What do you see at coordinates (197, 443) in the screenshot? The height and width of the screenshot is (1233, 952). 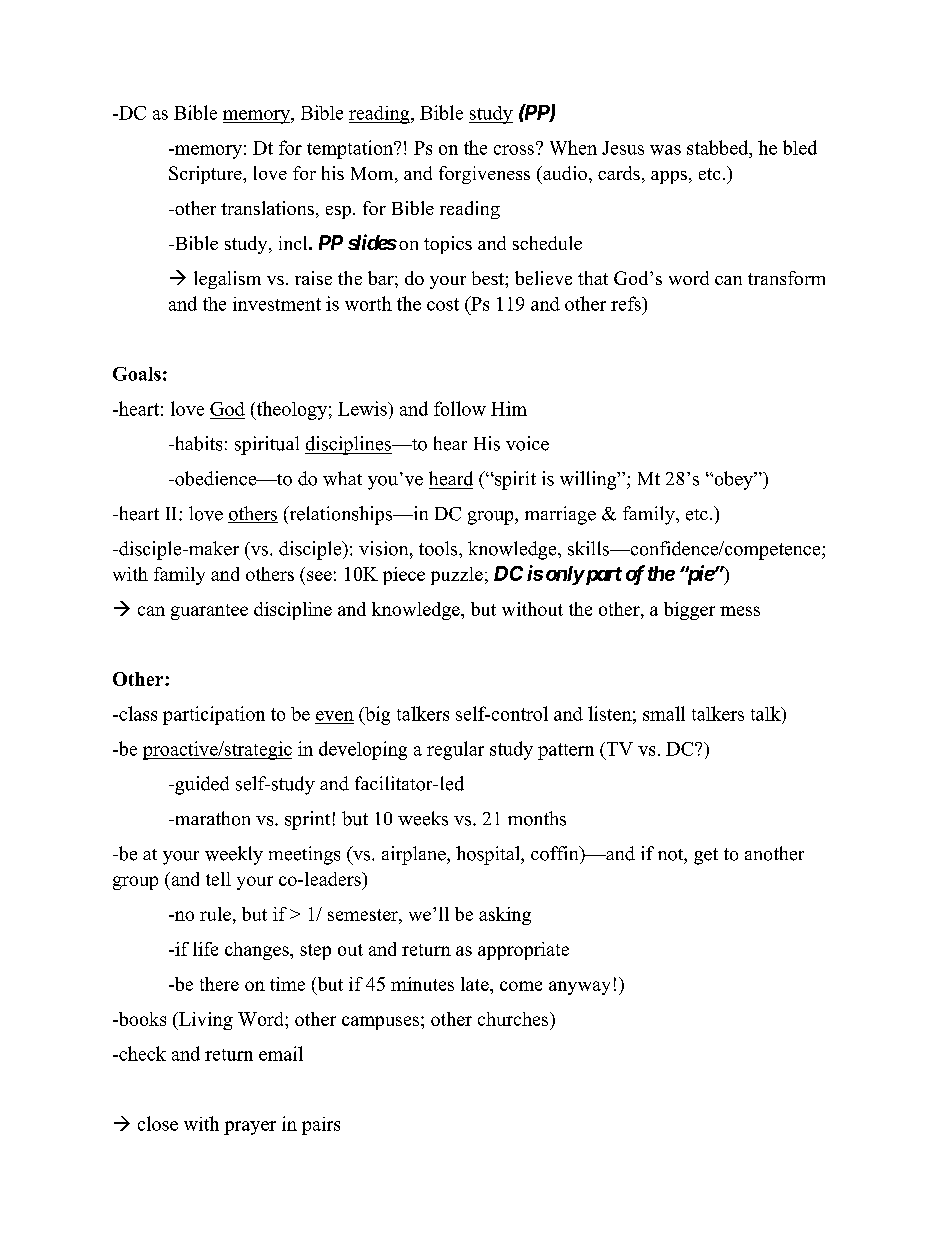 I see `habits` at bounding box center [197, 443].
